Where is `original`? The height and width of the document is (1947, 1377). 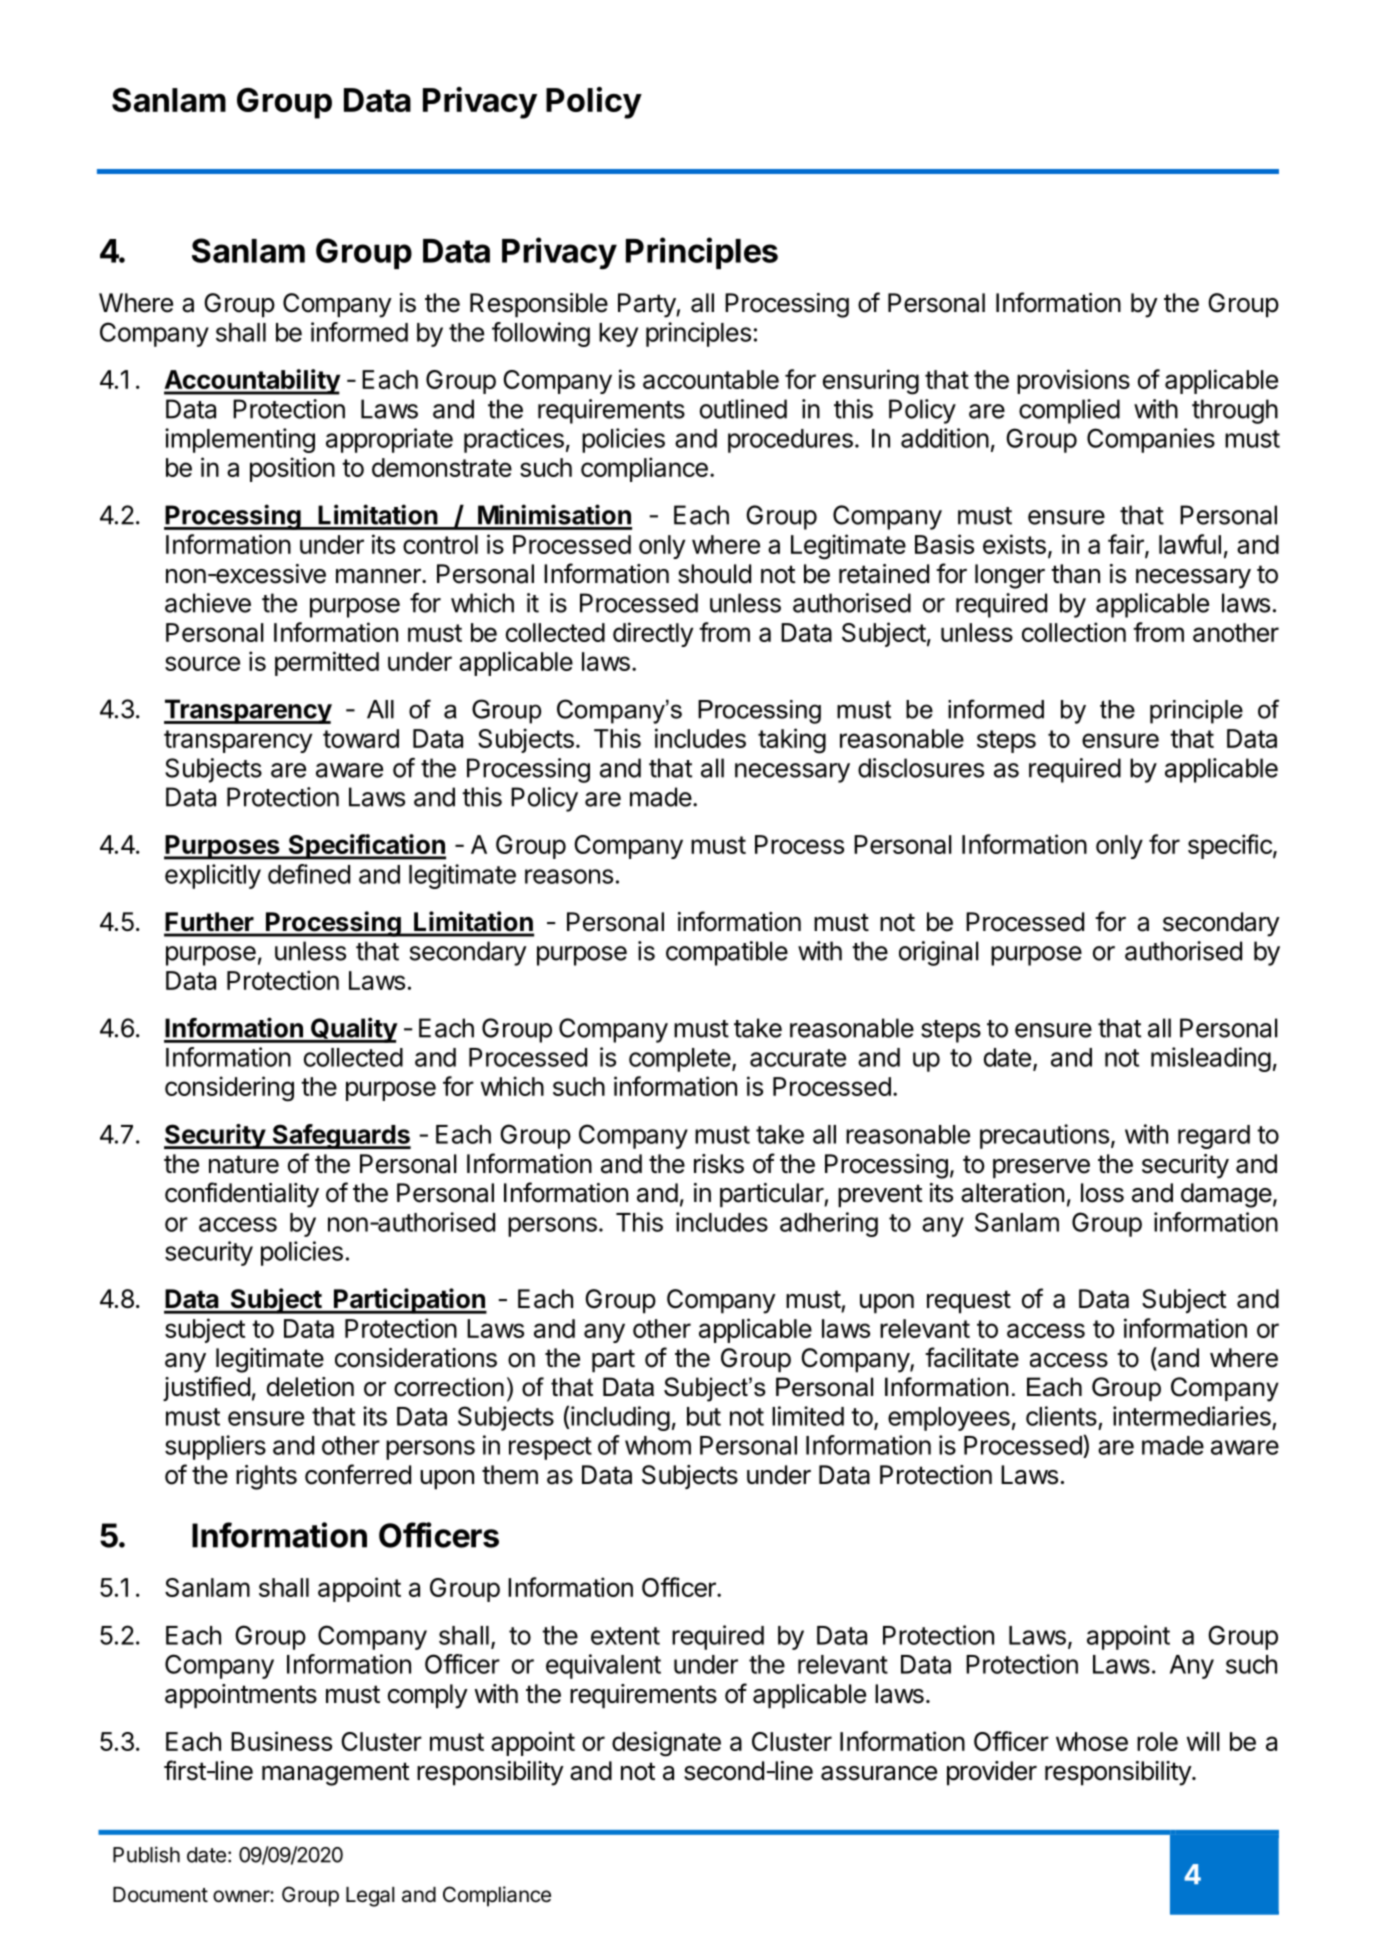 original is located at coordinates (939, 953).
